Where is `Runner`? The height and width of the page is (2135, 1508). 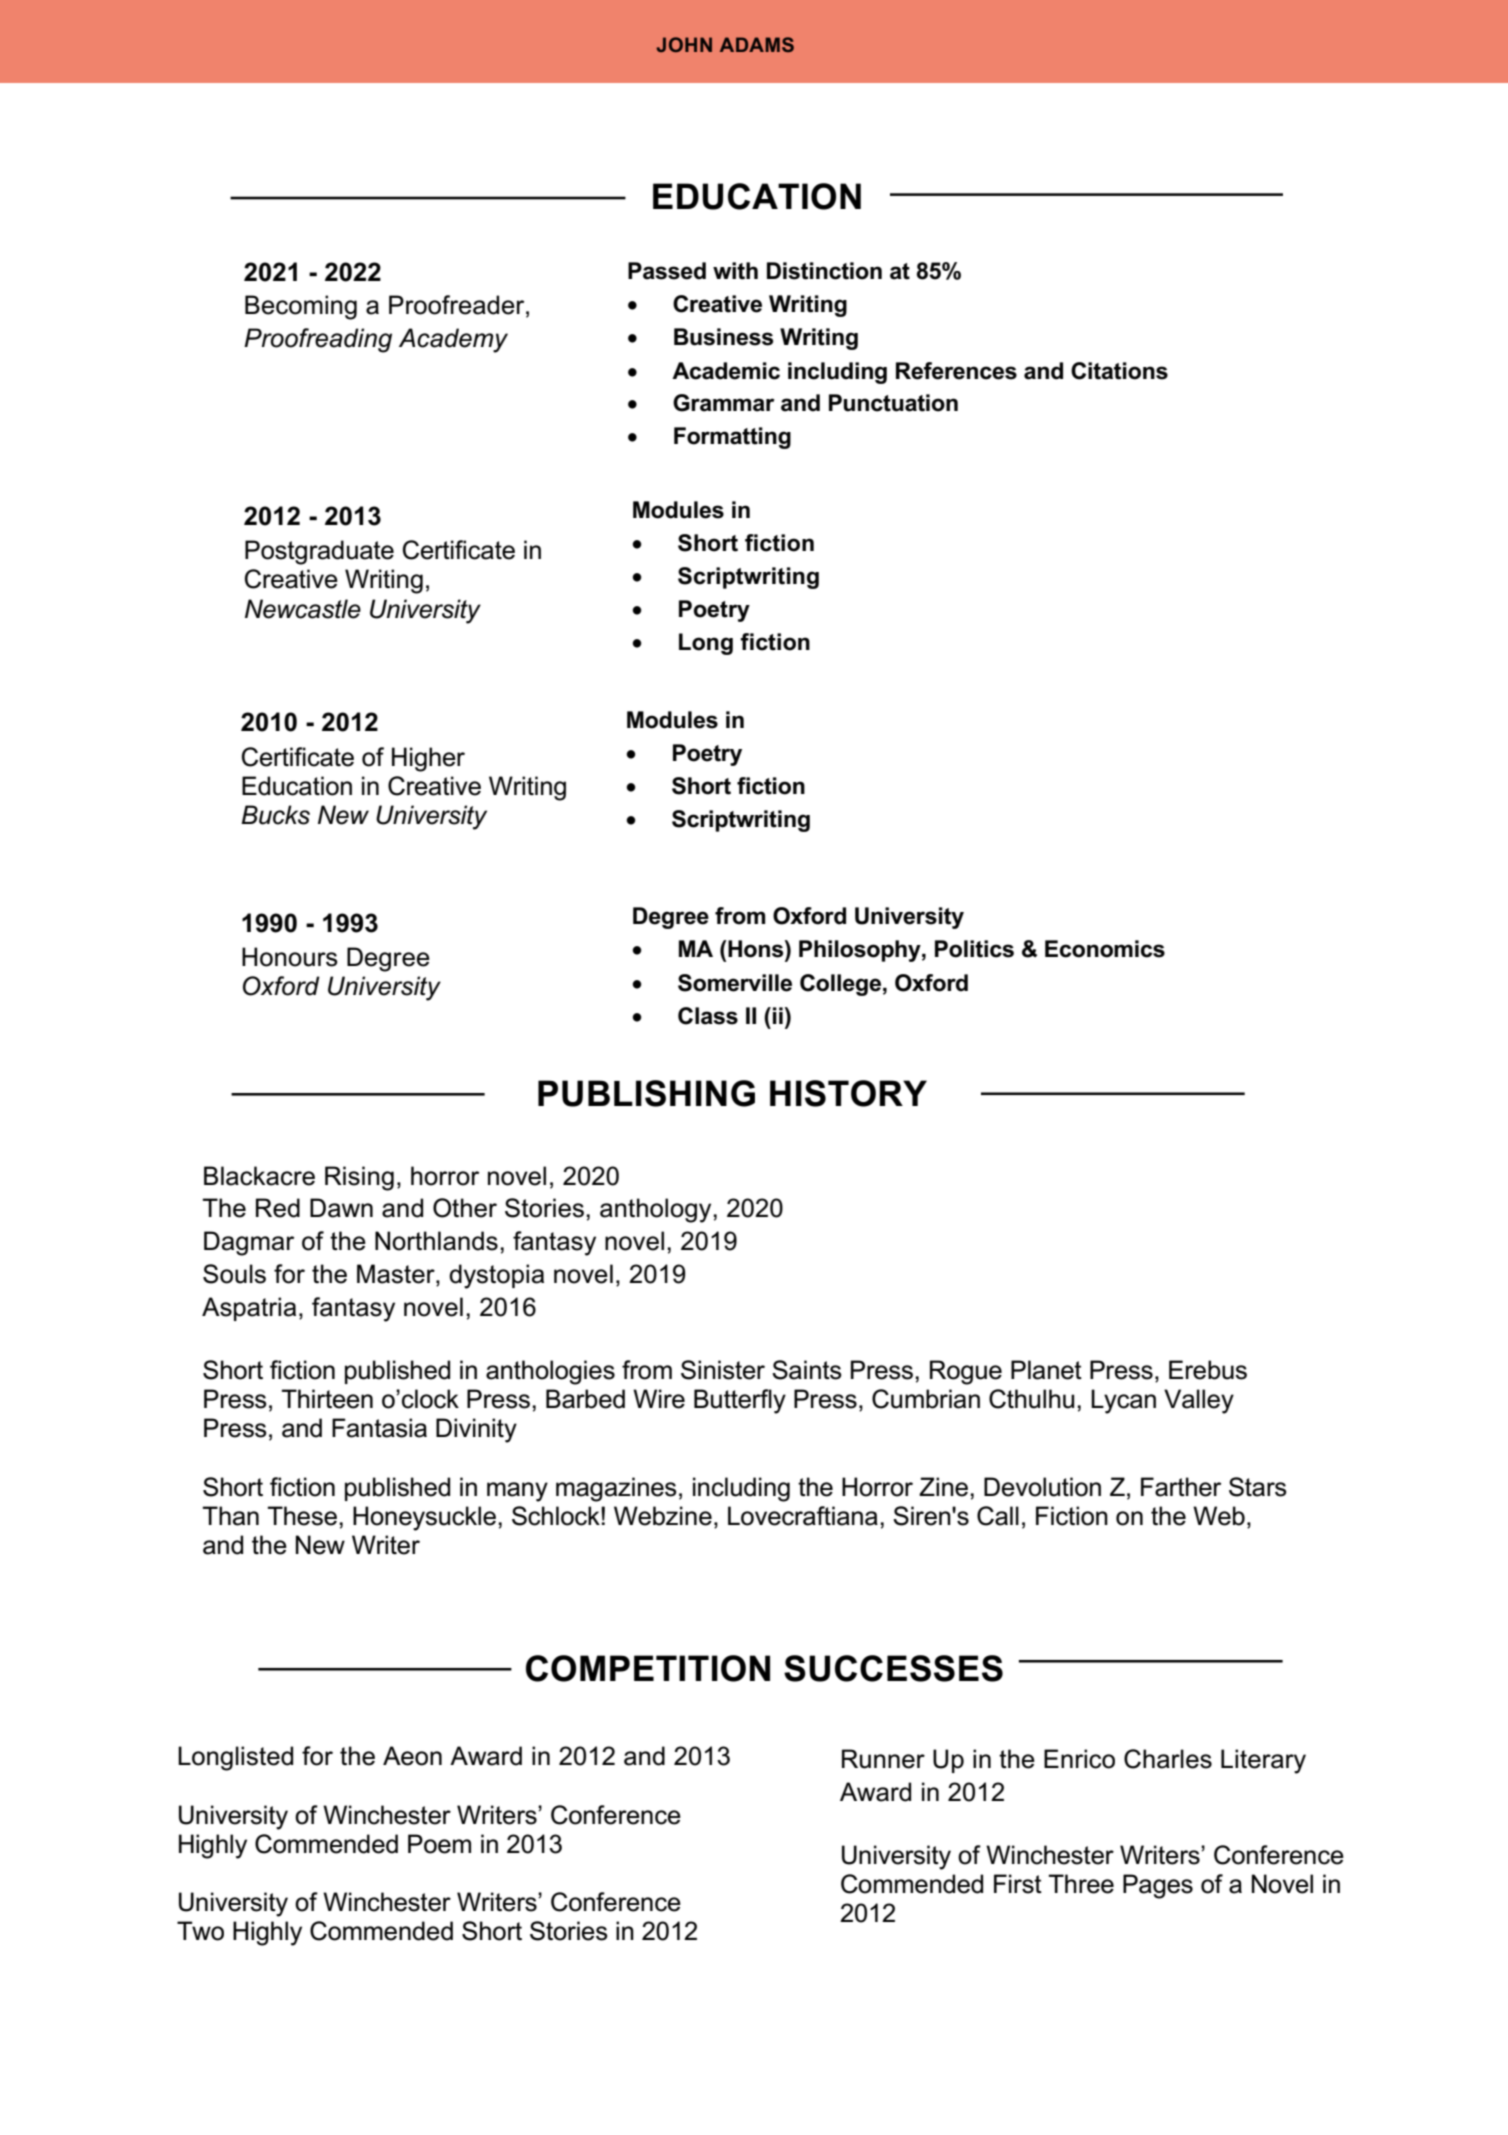 Runner is located at coordinates (883, 1759).
